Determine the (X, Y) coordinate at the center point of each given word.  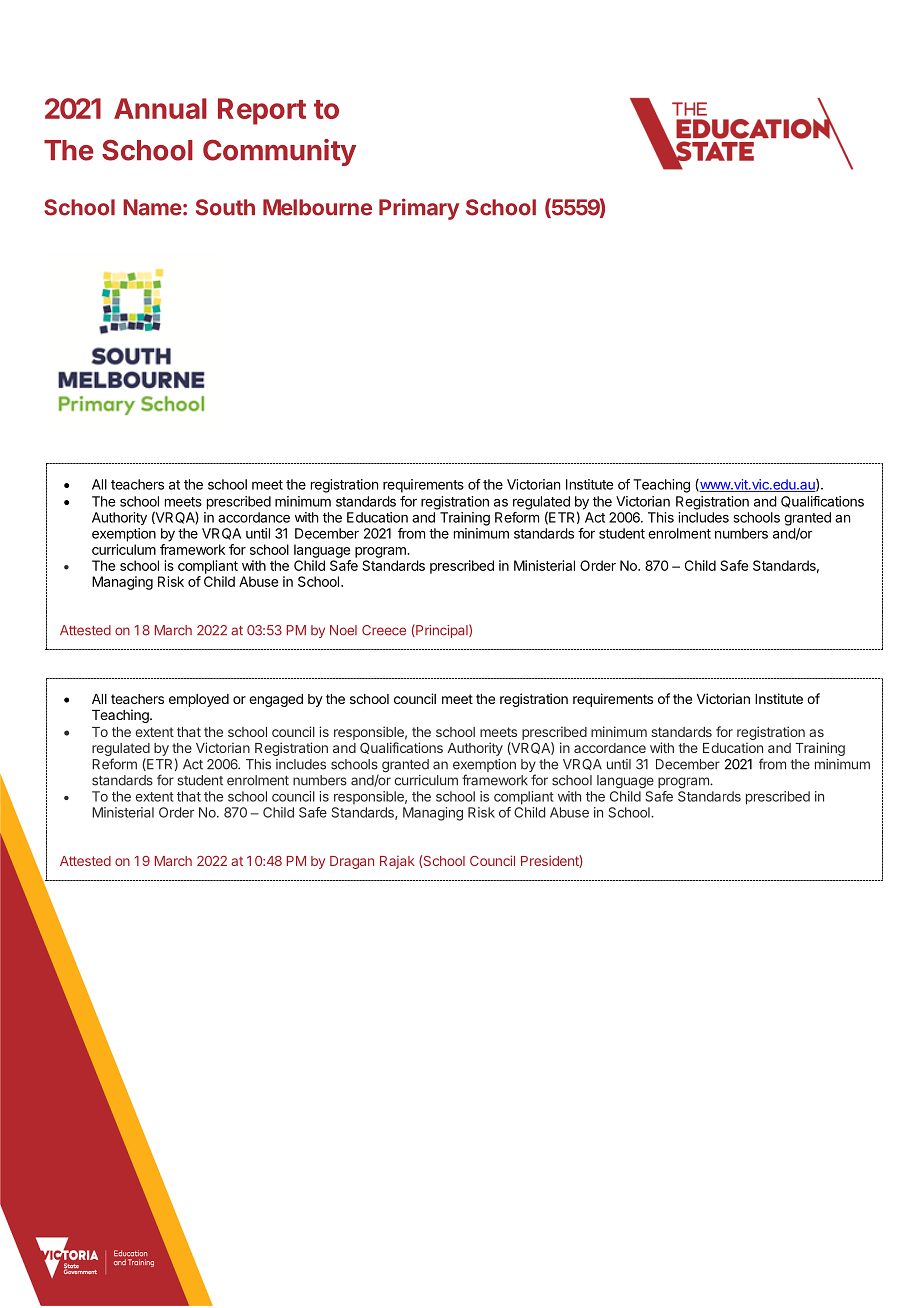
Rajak (397, 862)
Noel (343, 630)
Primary (419, 209)
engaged (276, 700)
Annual (160, 108)
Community (279, 152)
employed (199, 700)
